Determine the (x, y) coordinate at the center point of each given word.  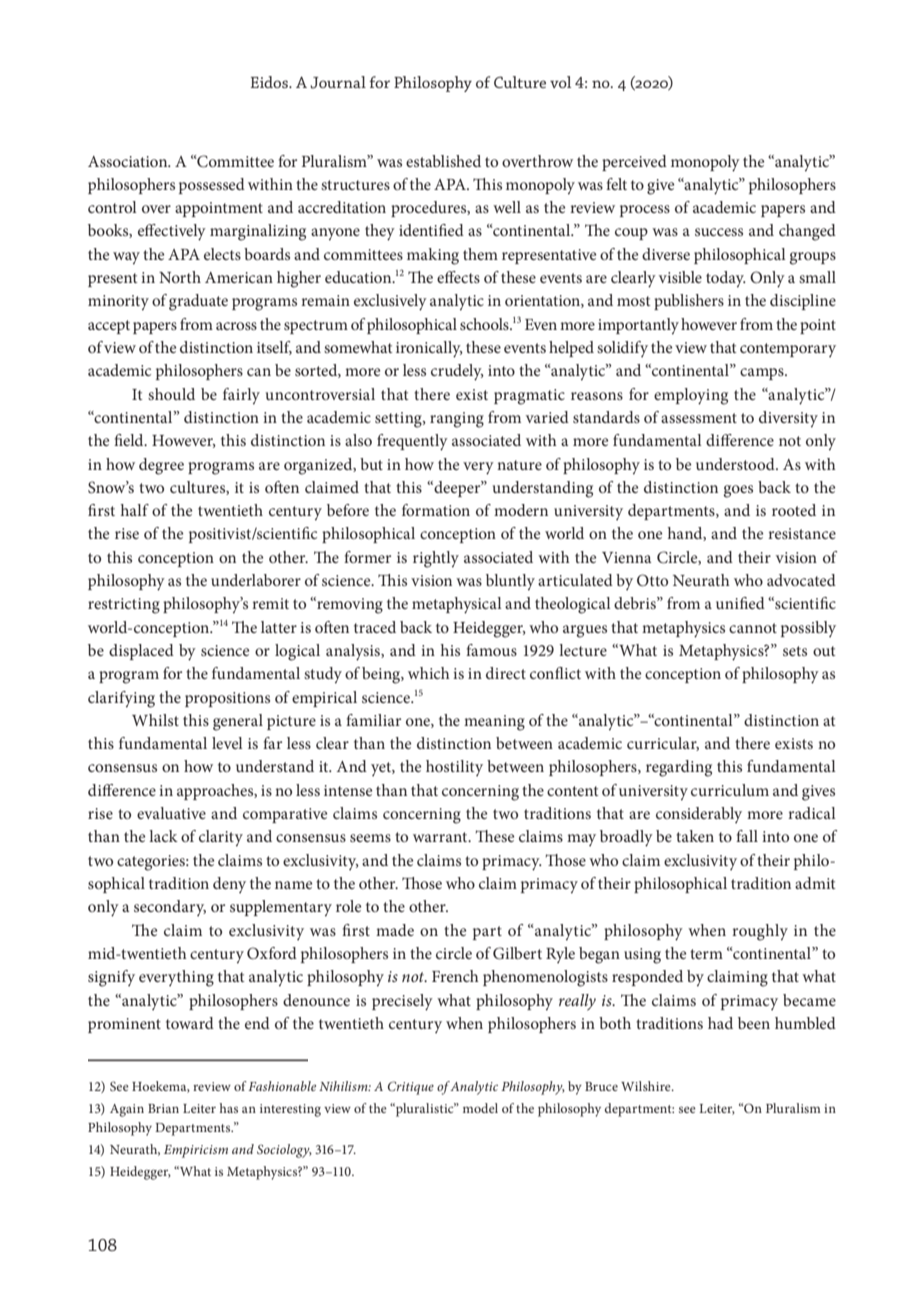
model (480, 1108)
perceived (634, 163)
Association (129, 161)
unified (740, 603)
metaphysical (457, 605)
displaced (141, 652)
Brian (163, 1108)
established (443, 161)
